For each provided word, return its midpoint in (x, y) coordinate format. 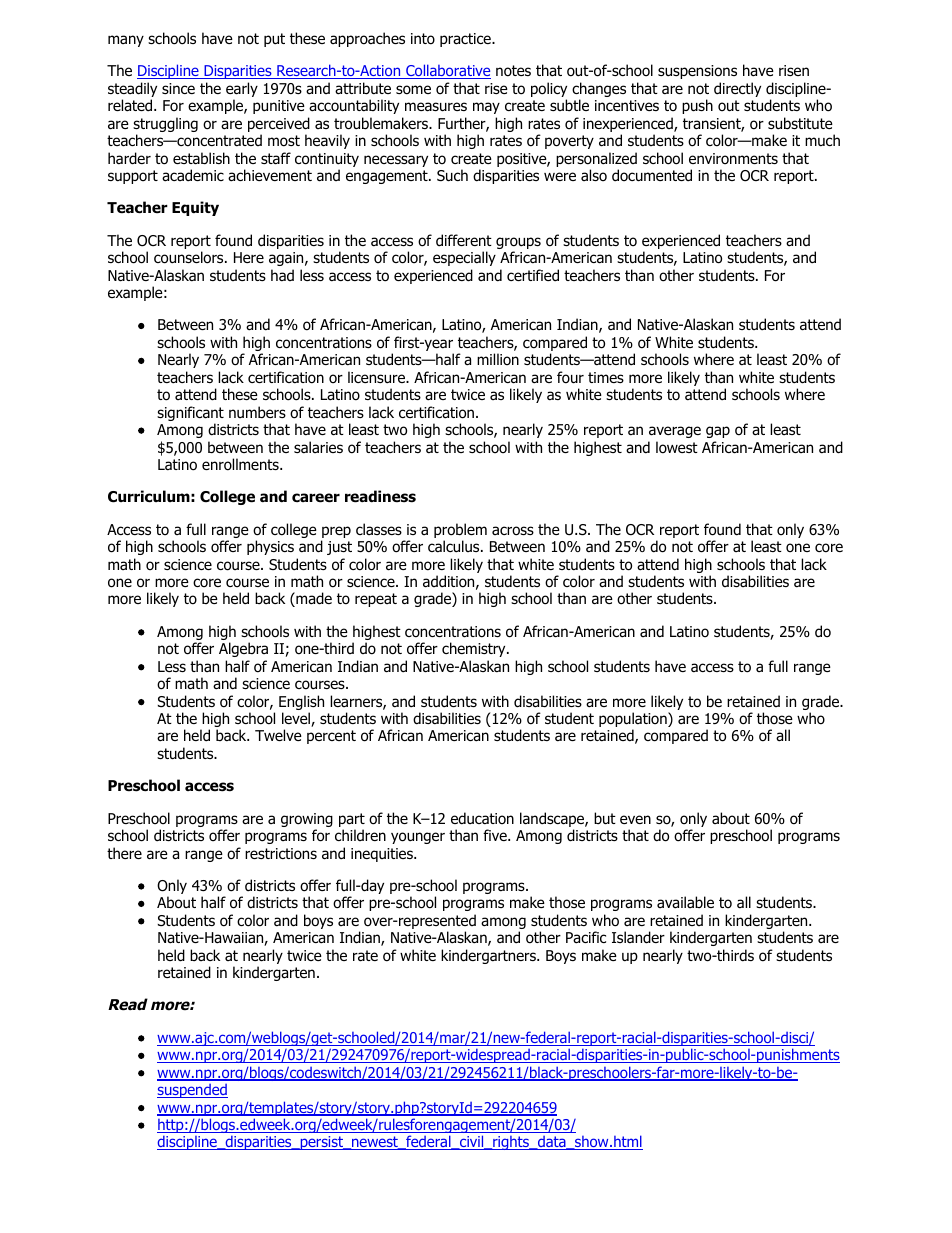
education (482, 818)
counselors (190, 257)
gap (718, 432)
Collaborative (447, 71)
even (635, 819)
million (498, 359)
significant (190, 415)
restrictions (281, 854)
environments (733, 159)
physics (270, 547)
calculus (455, 546)
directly (737, 89)
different (464, 240)
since (178, 88)
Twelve (278, 735)
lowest (677, 447)
